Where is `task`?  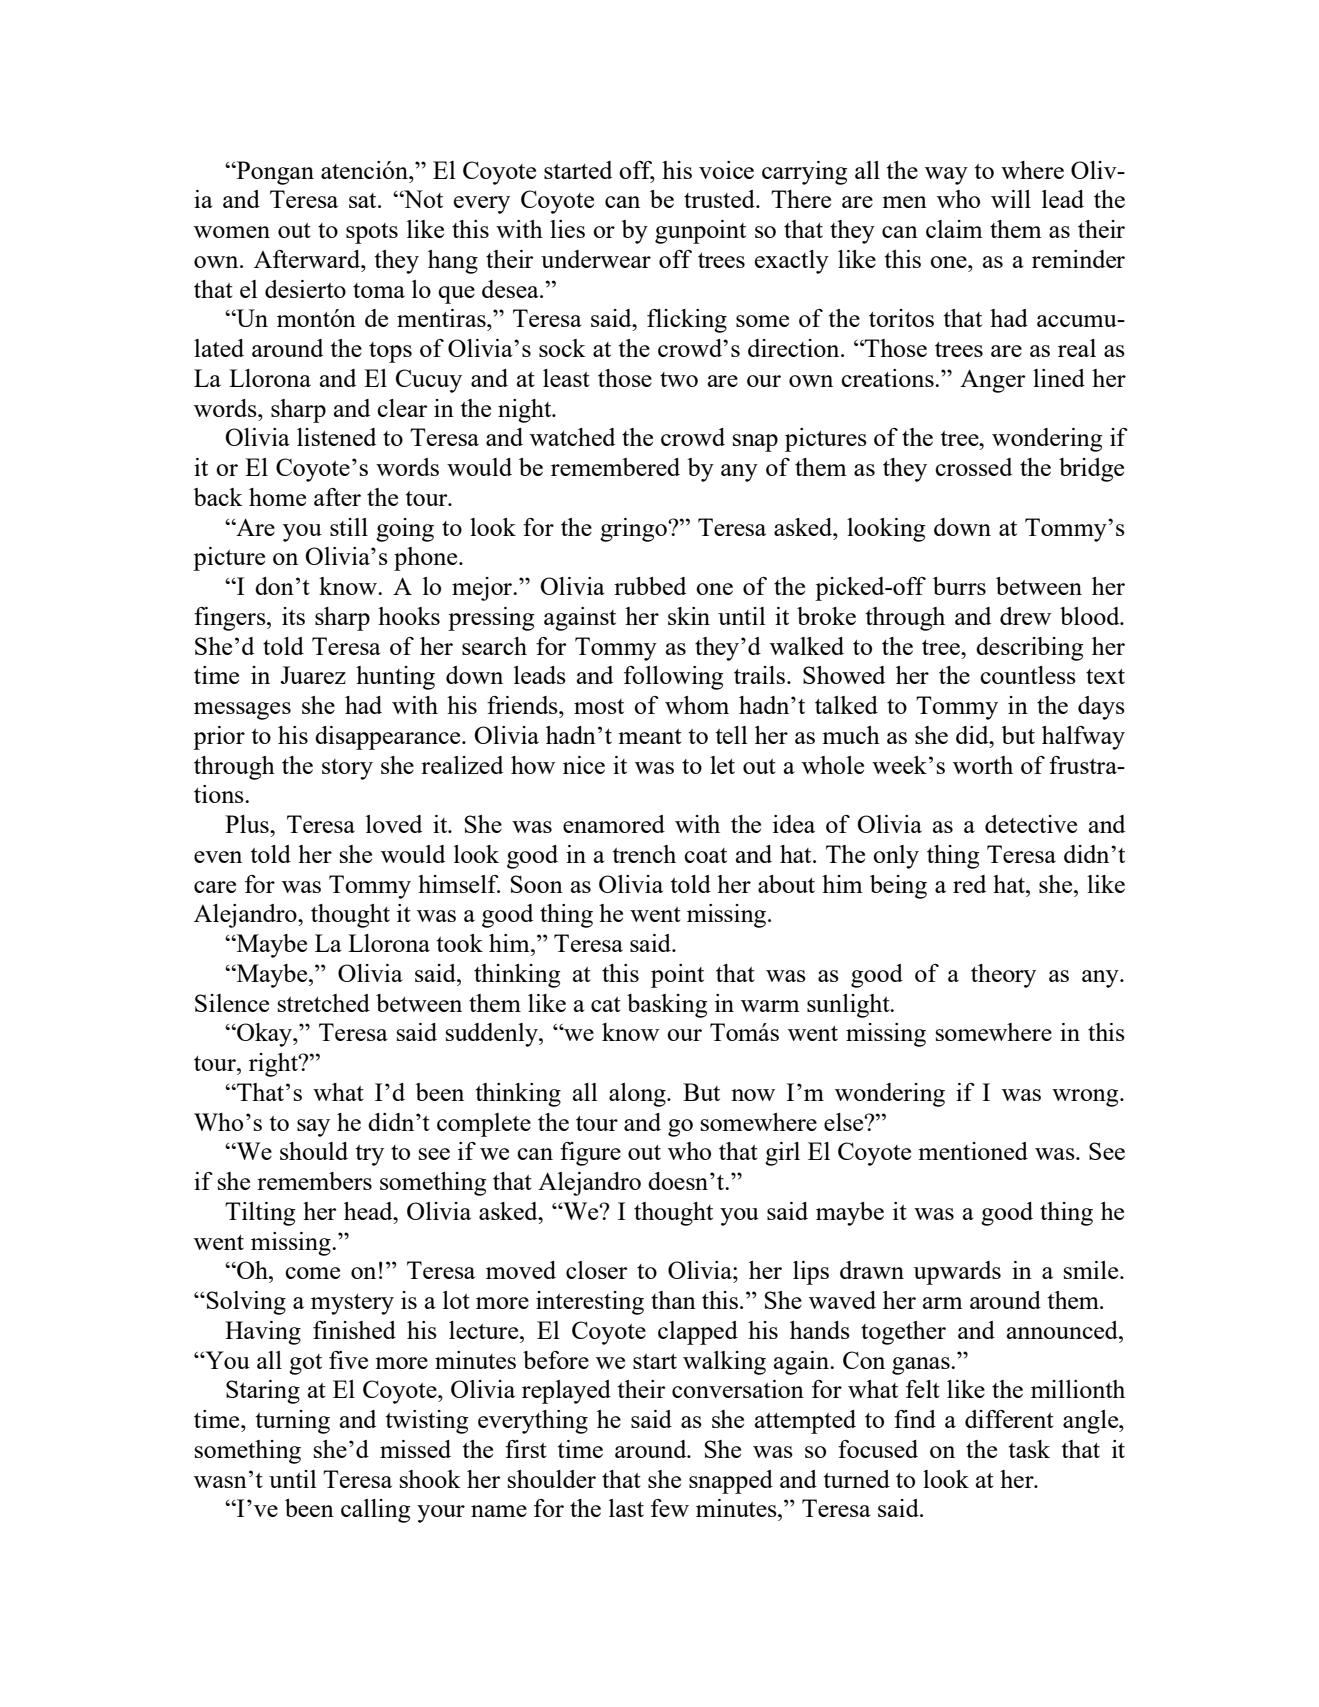 task is located at coordinates (1029, 1449).
